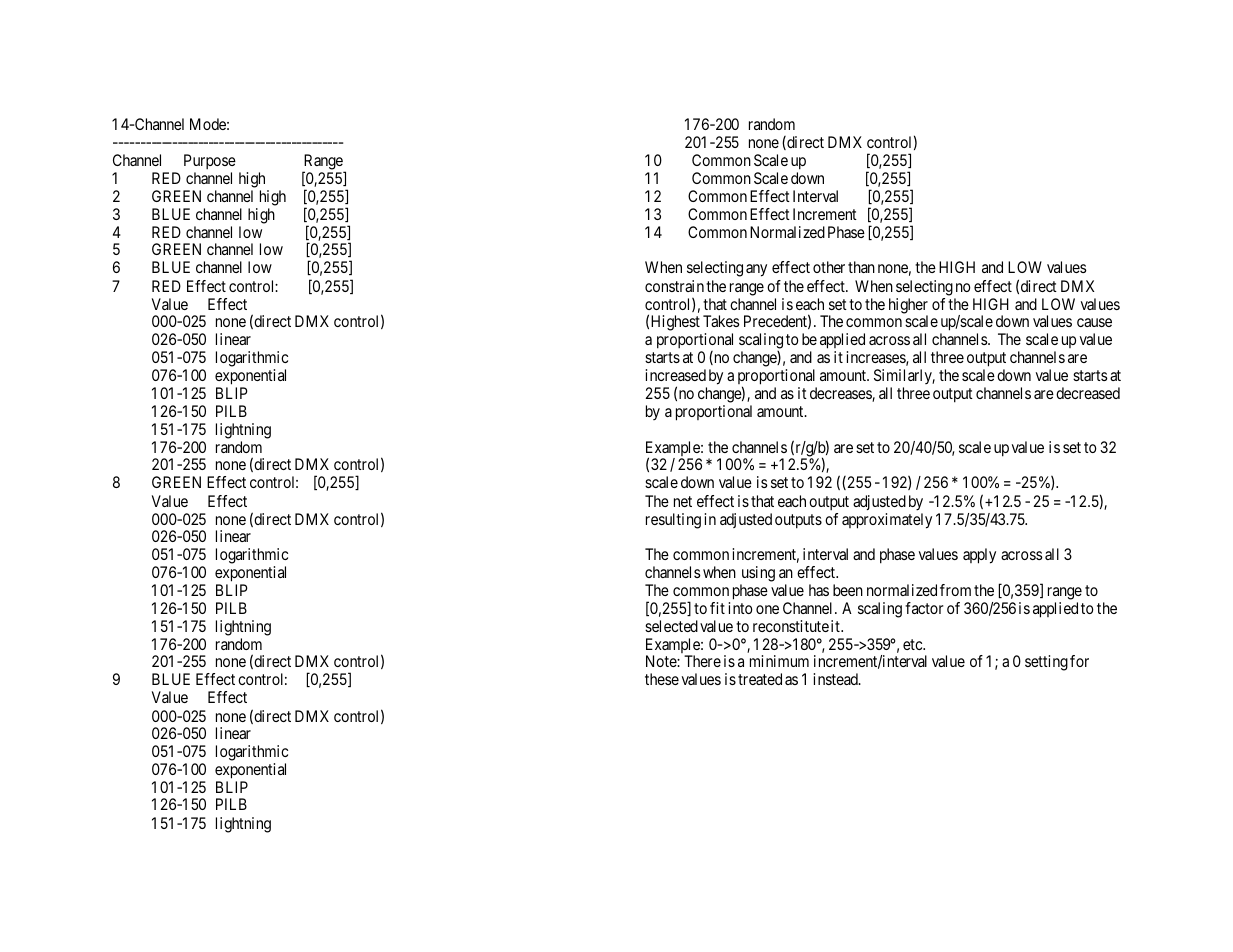 Image resolution: width=1233 pixels, height=952 pixels. I want to click on Takes, so click(721, 321).
